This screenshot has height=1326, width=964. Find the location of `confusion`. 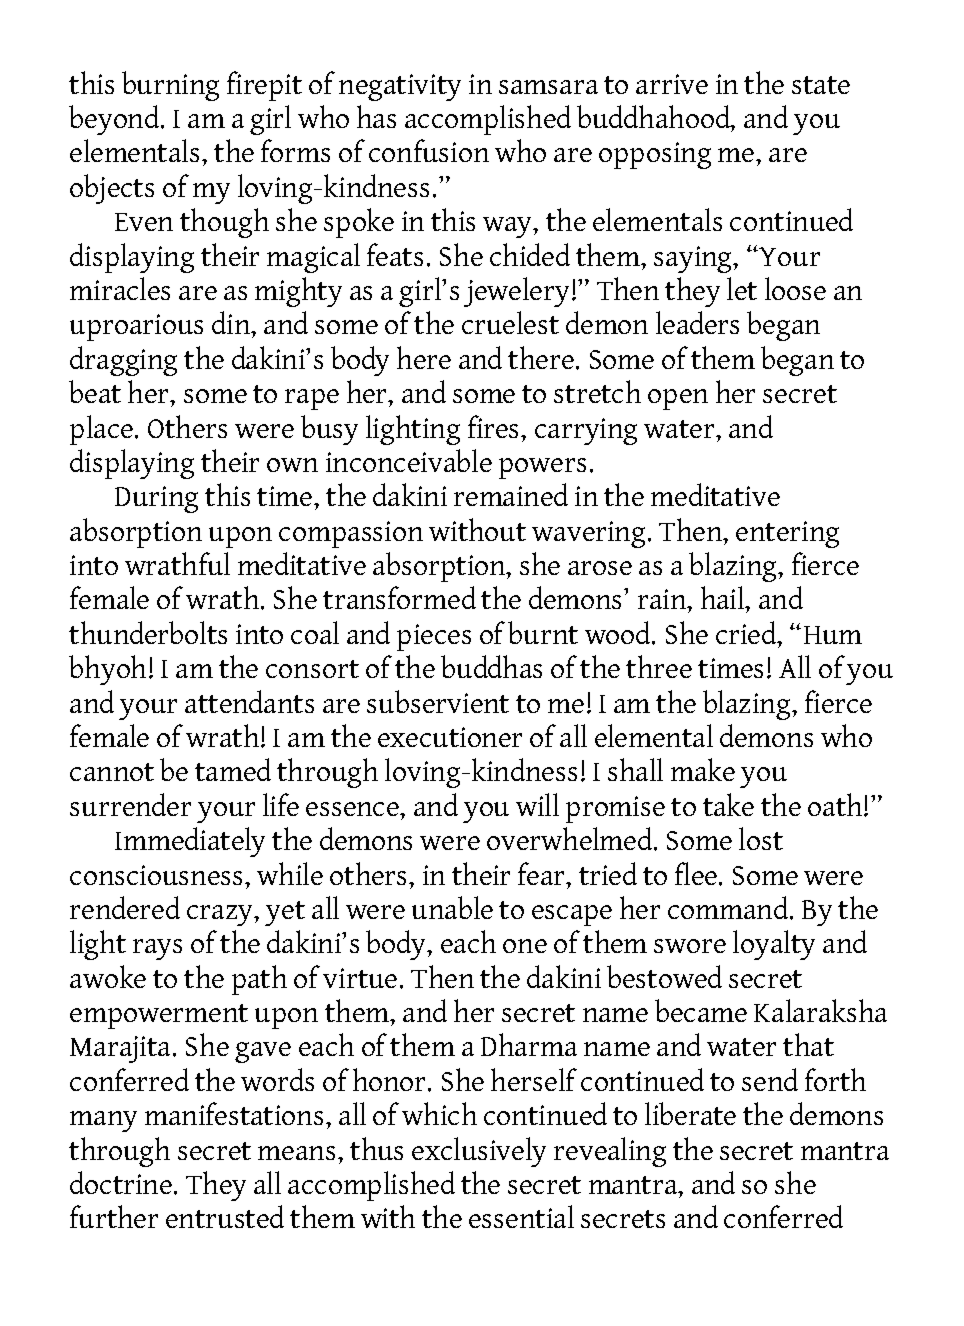

confusion is located at coordinates (429, 150).
